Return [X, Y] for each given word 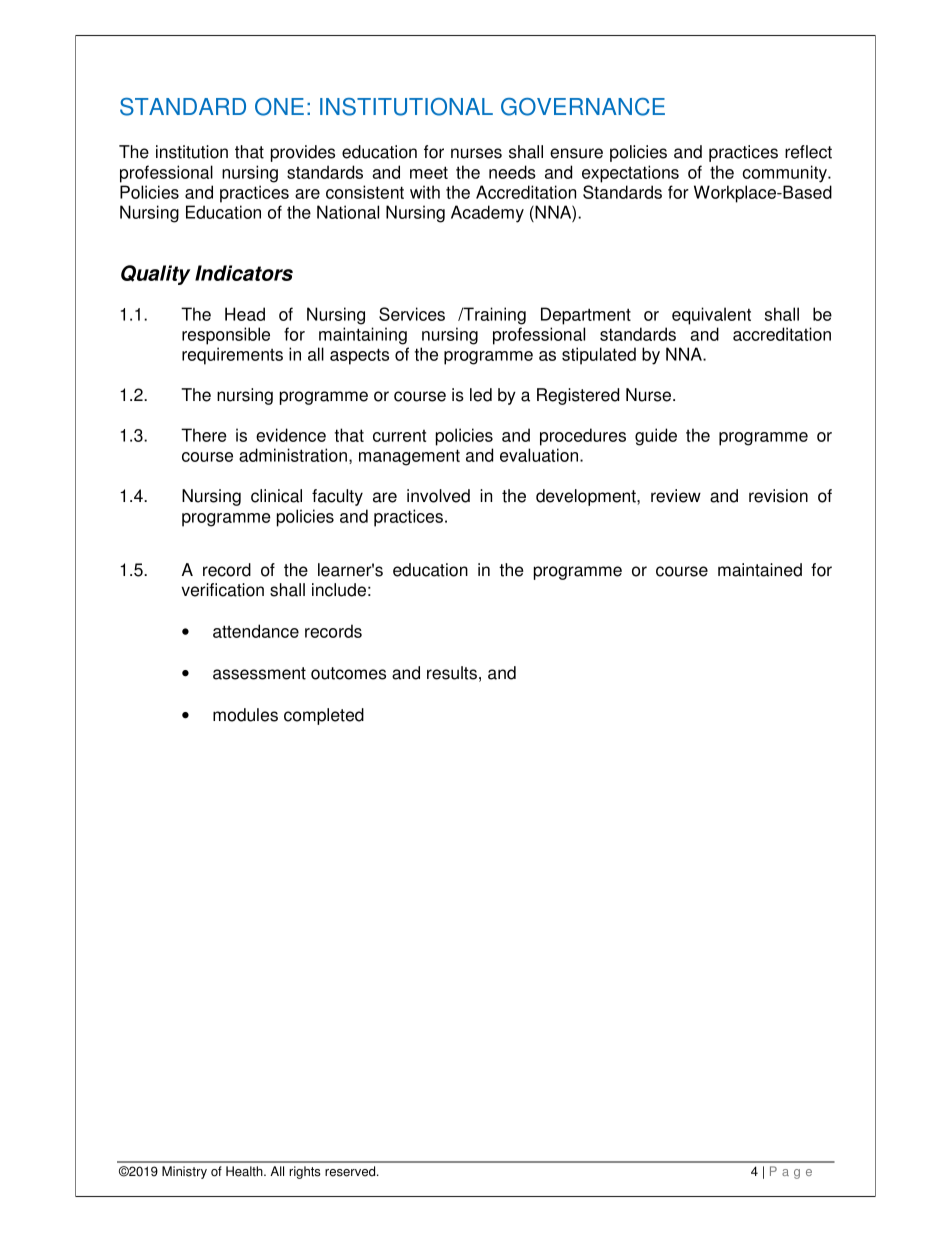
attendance [256, 631]
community [786, 174]
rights [305, 1172]
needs [512, 172]
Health [245, 1171]
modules [245, 715]
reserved [351, 1171]
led [481, 395]
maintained [760, 570]
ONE [279, 107]
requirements [232, 356]
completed [324, 716]
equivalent [711, 316]
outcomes [348, 673]
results [452, 673]
